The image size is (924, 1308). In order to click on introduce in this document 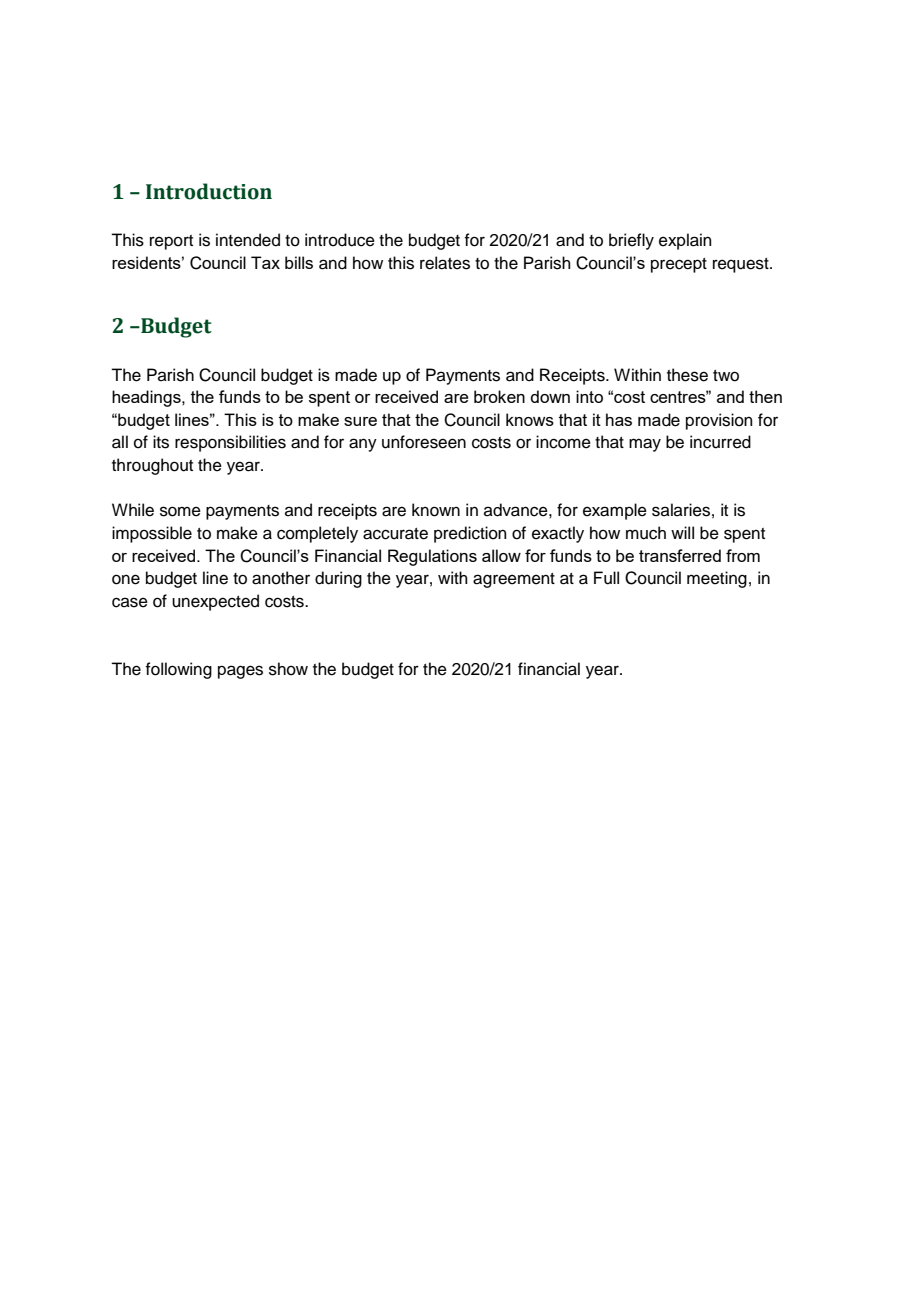, I will do `click(340, 240)`.
